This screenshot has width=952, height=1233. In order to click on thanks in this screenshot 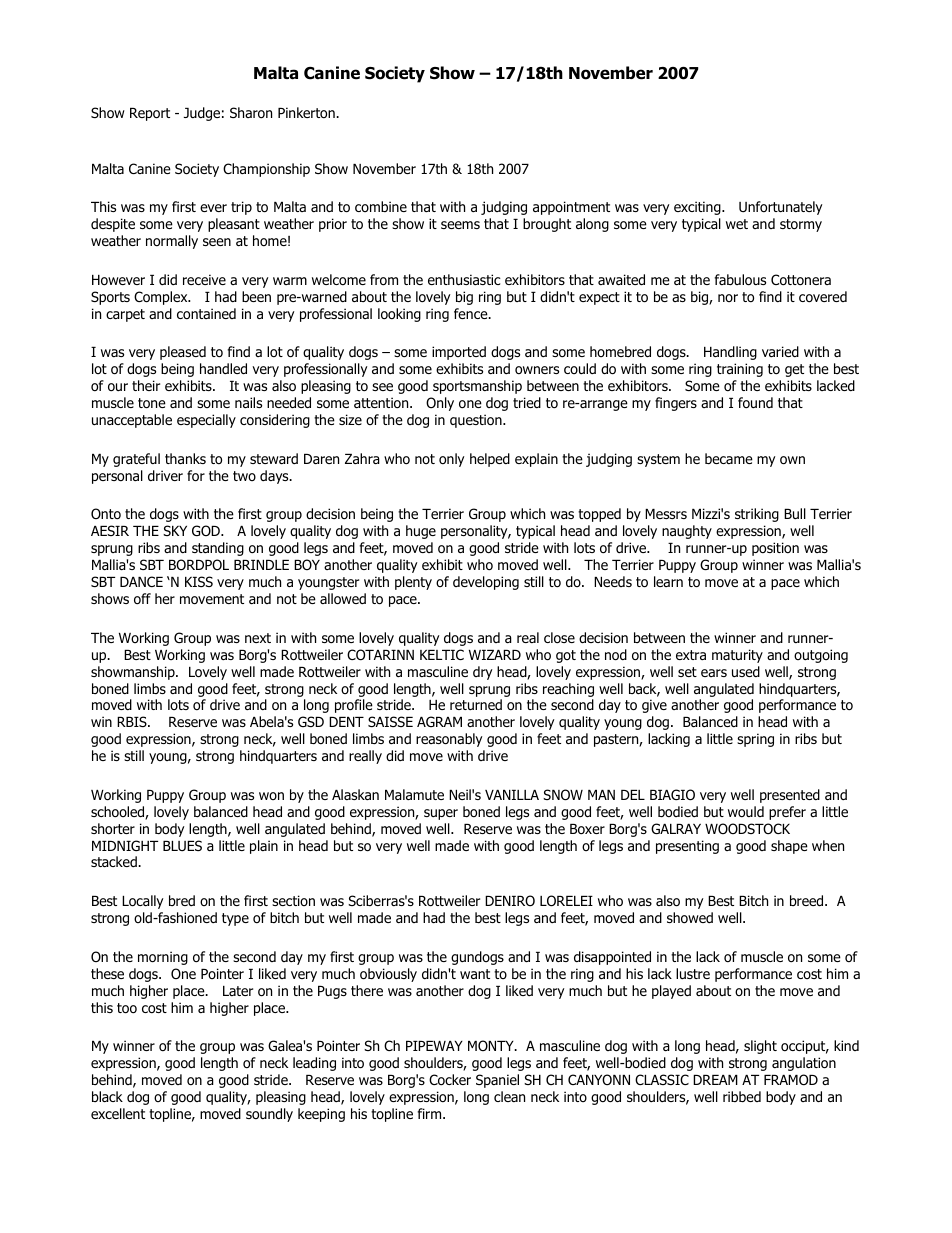, I will do `click(185, 458)`.
